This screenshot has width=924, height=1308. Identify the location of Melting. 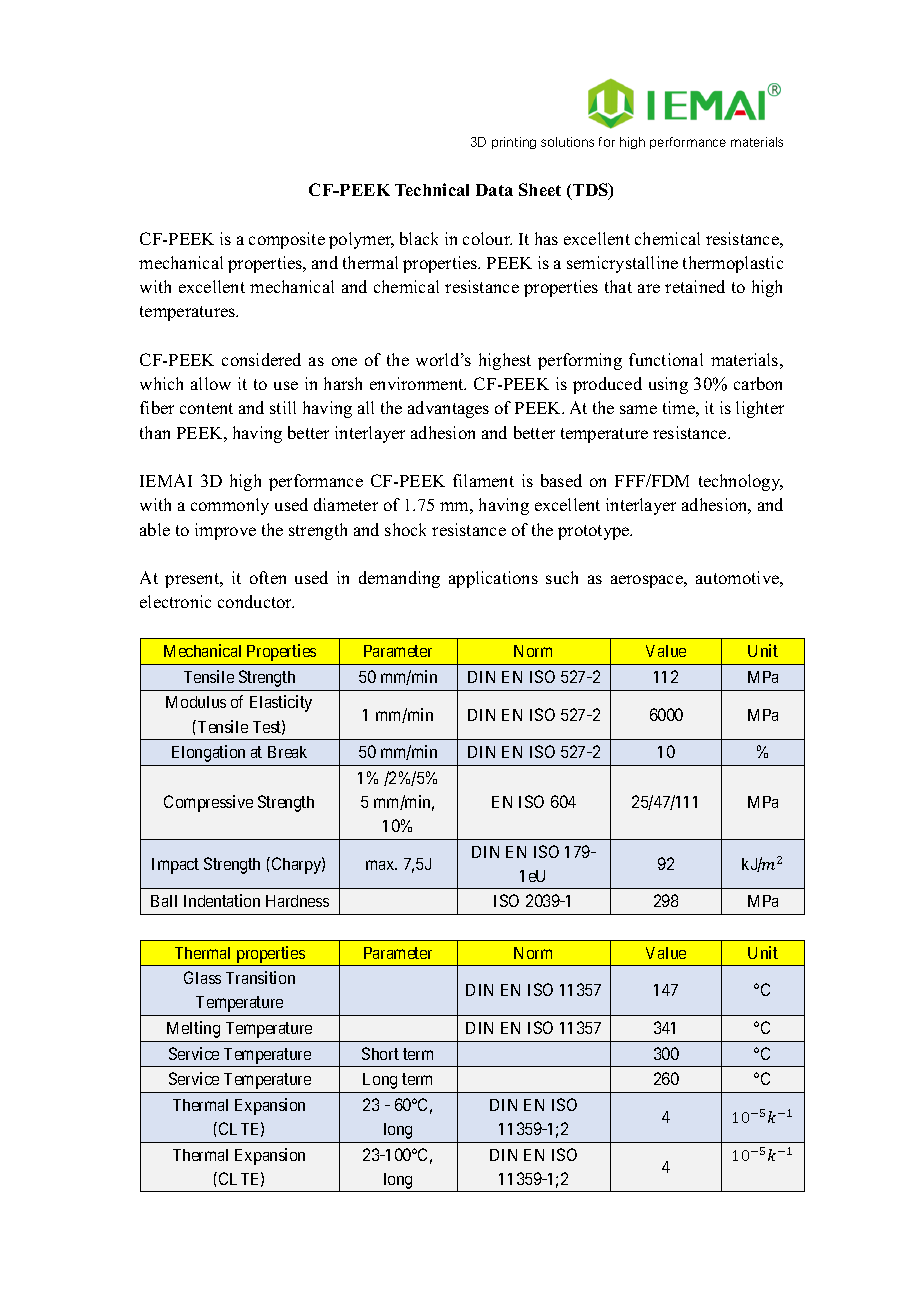
(193, 1029).
